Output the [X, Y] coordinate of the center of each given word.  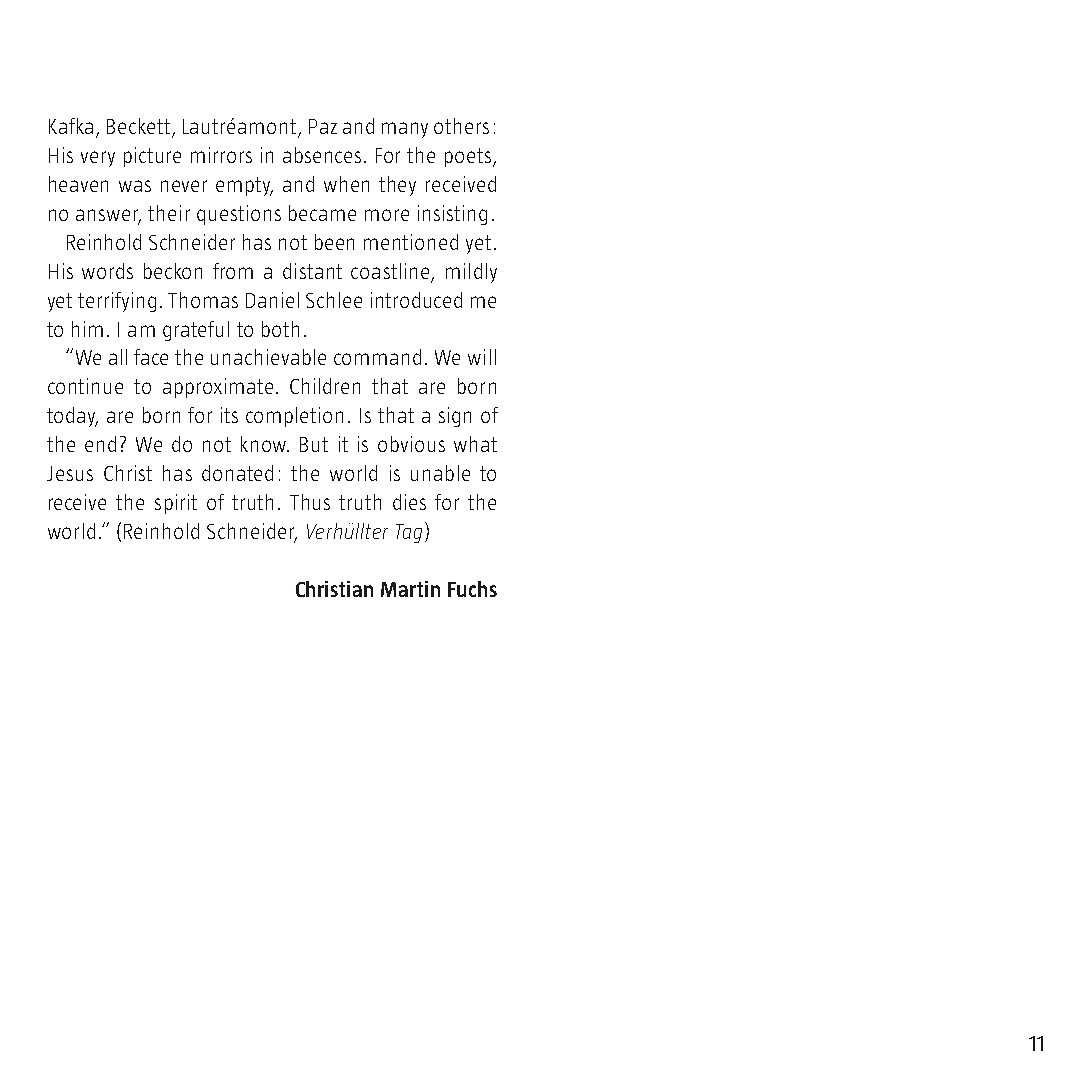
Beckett [140, 127]
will [482, 357]
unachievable [268, 357]
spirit [176, 504]
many [405, 130]
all [118, 357]
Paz [323, 126]
